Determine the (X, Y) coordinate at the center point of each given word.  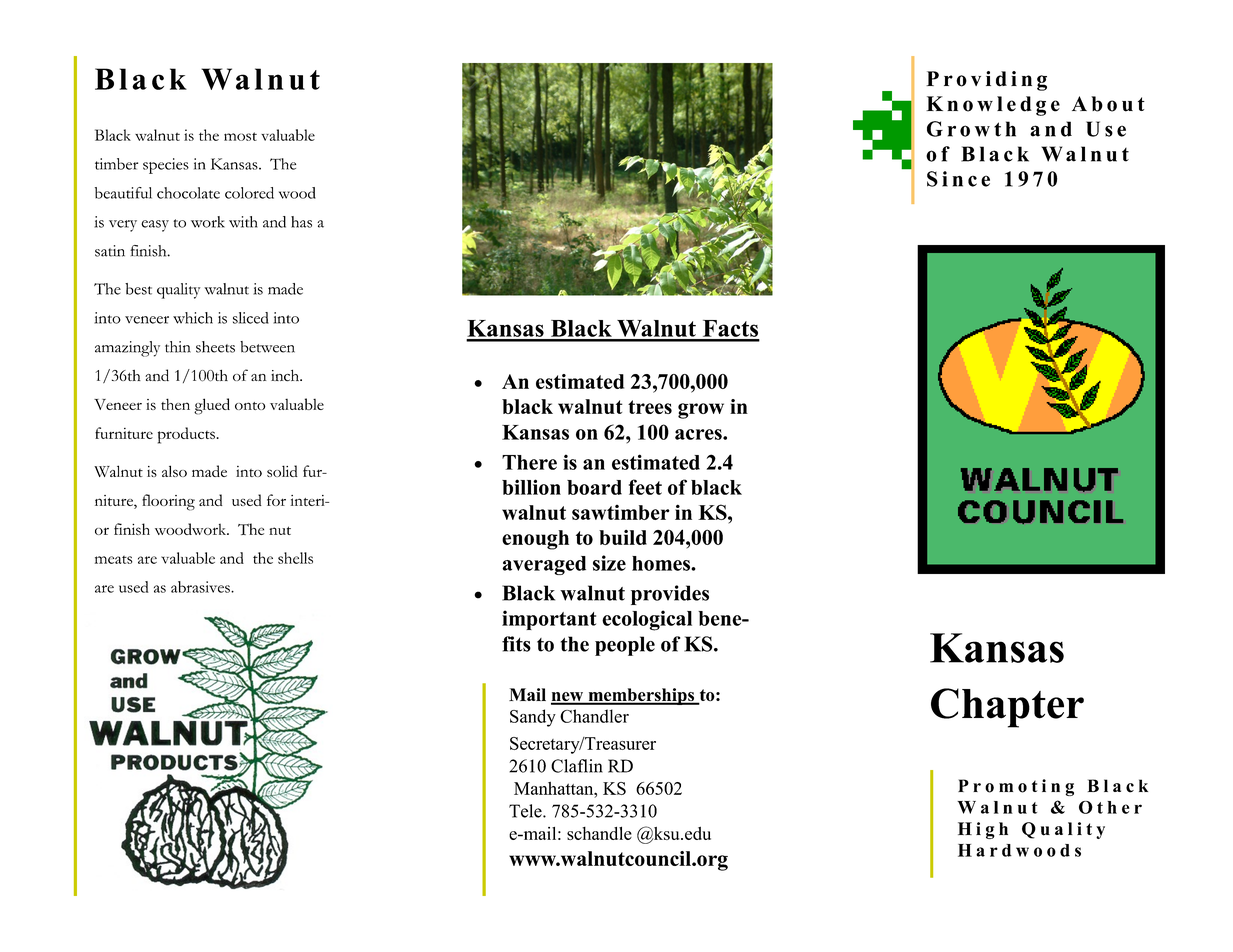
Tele (526, 811)
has (301, 222)
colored (249, 193)
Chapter (1007, 708)
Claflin (577, 766)
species (166, 166)
